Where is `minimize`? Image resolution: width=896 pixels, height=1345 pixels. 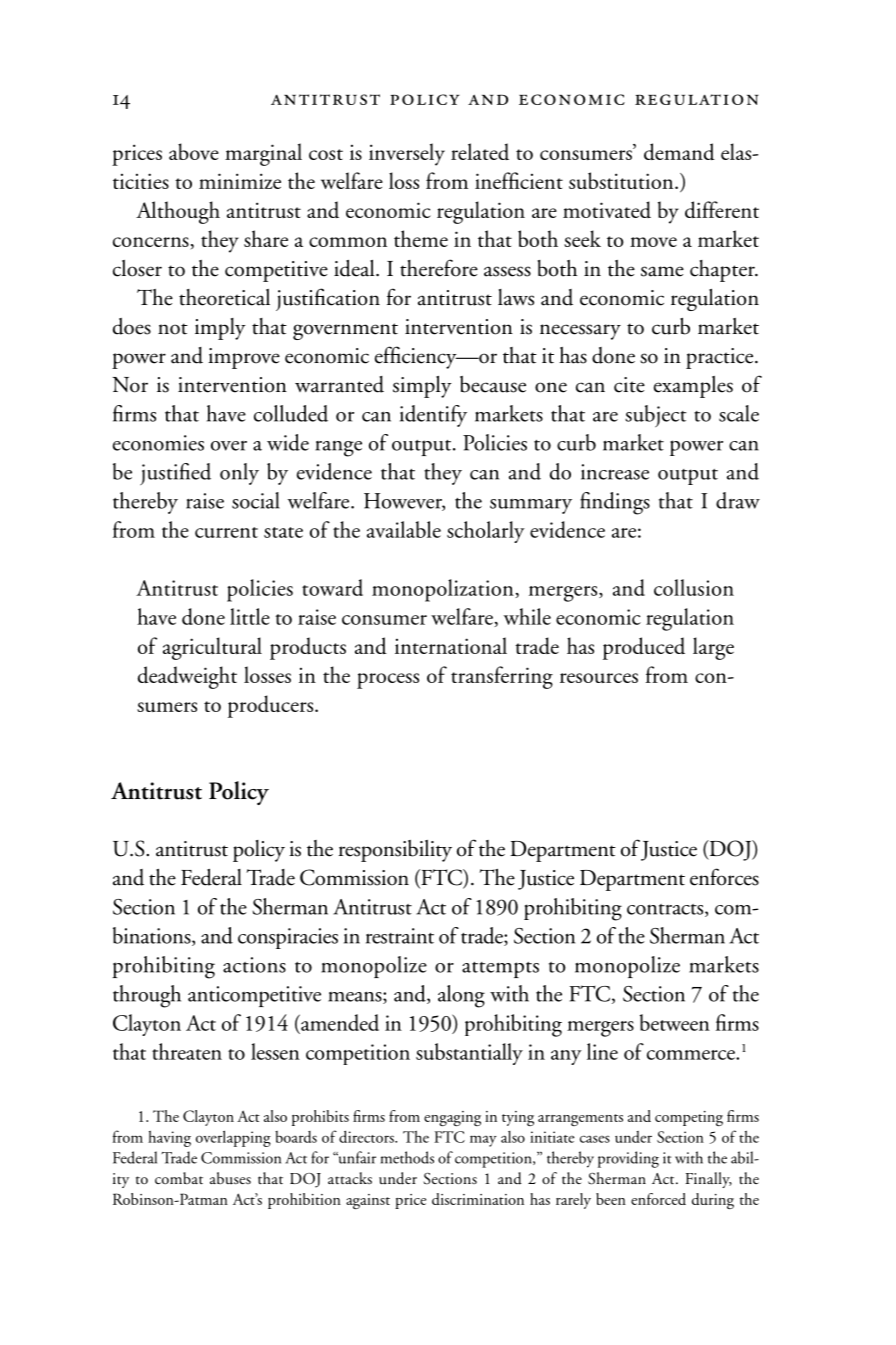
minimize is located at coordinates (240, 181).
